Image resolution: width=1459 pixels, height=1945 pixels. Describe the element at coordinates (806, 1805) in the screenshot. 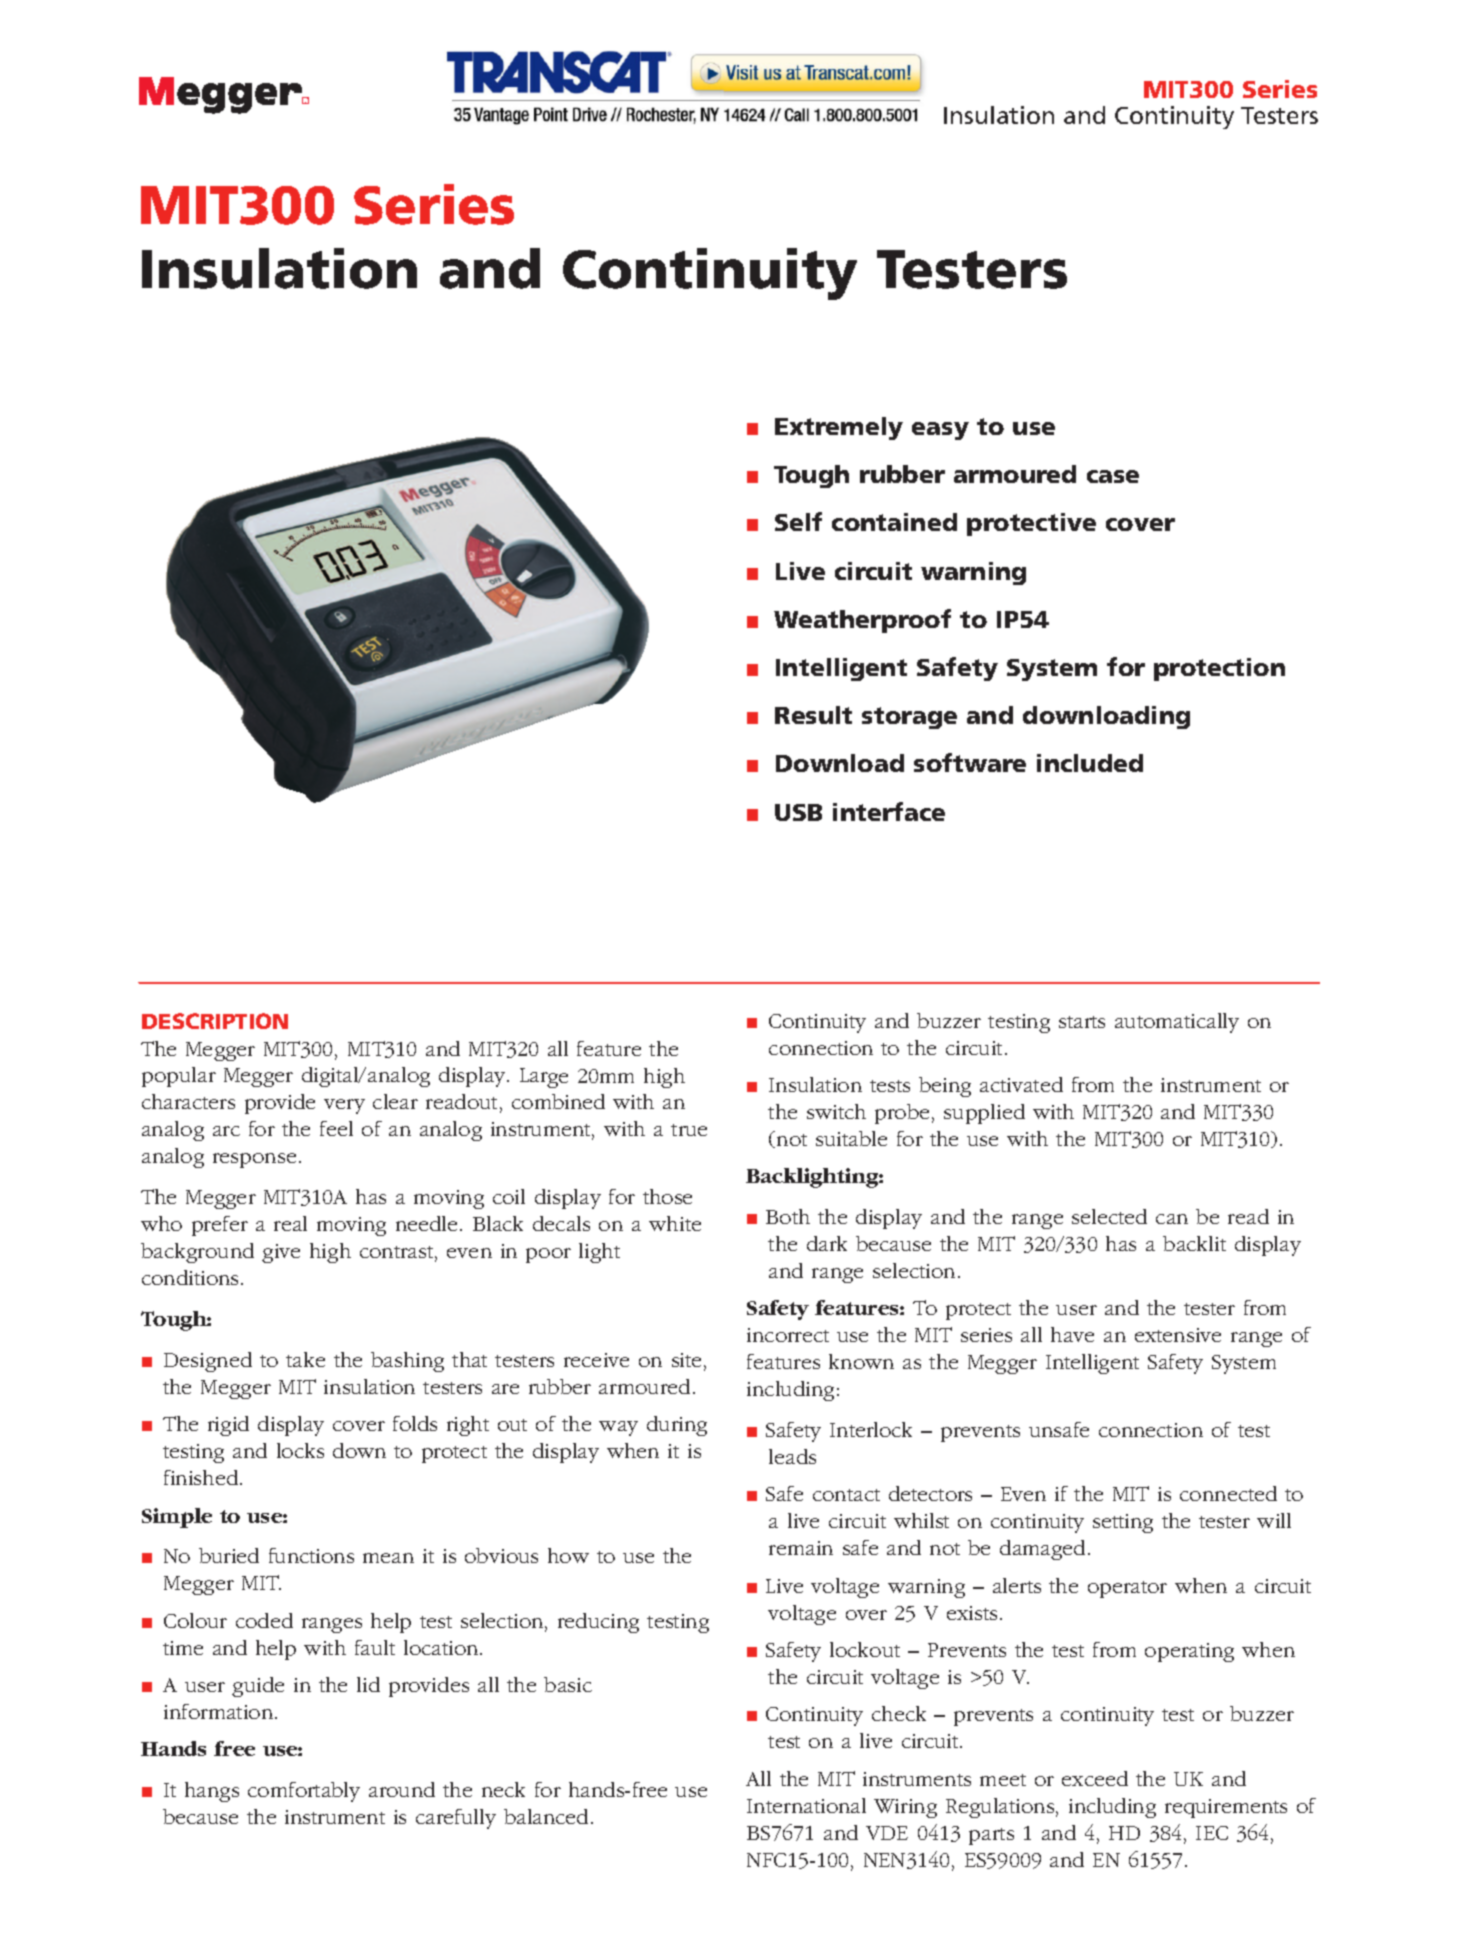

I see `International` at that location.
